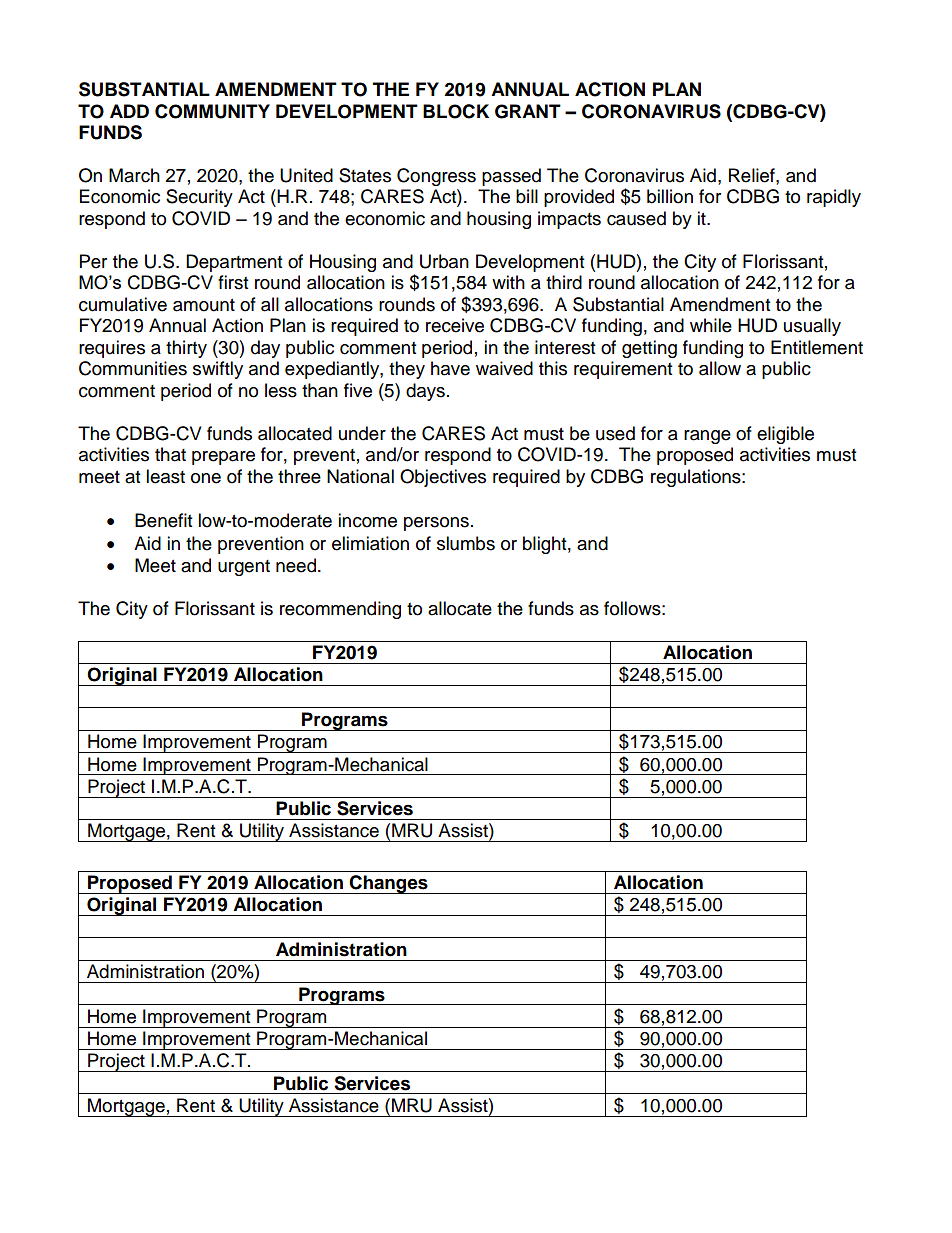 This screenshot has height=1233, width=952. Describe the element at coordinates (456, 111) in the screenshot. I see `BLOCK` at that location.
